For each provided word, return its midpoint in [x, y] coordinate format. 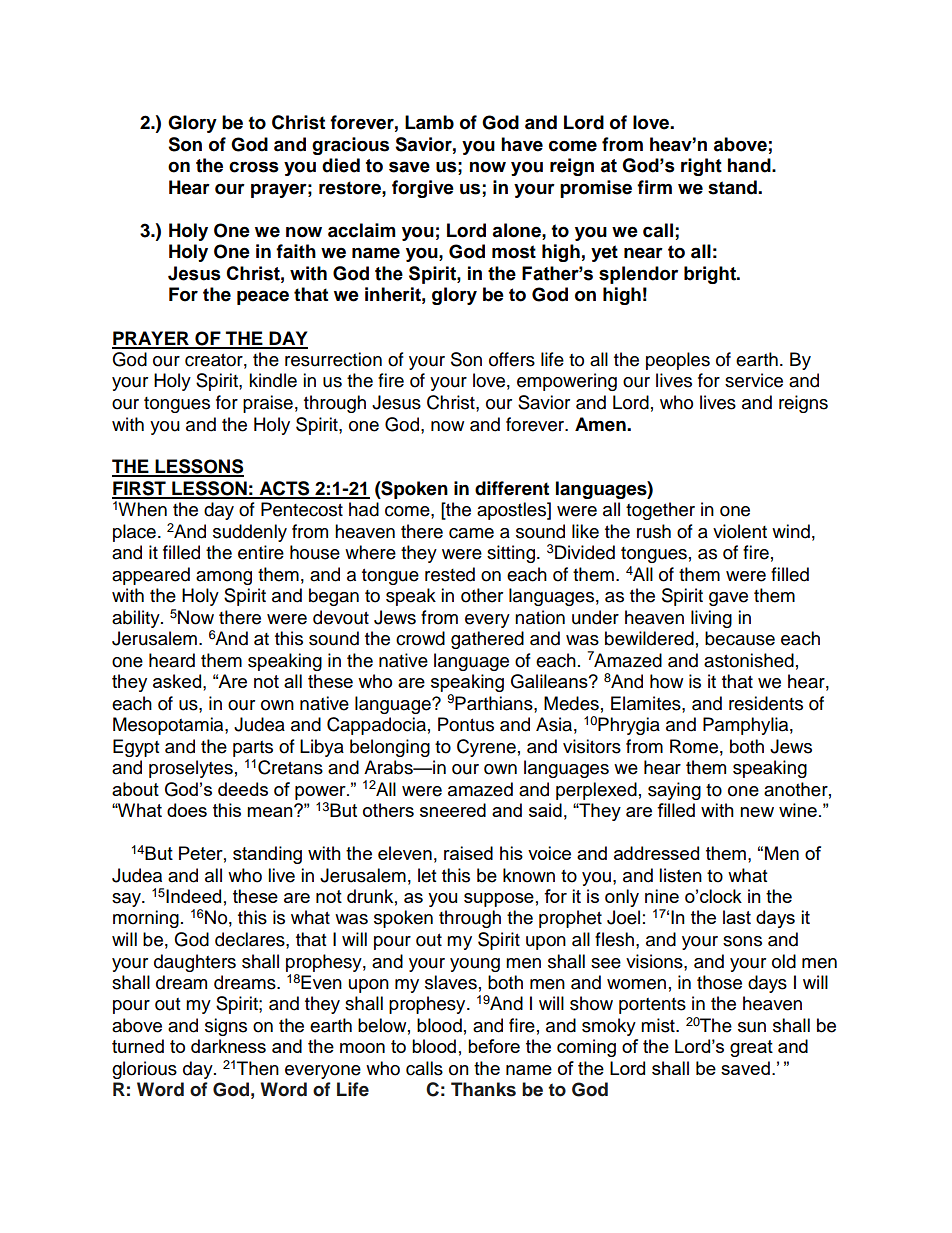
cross [254, 167]
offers [512, 359]
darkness [228, 1046]
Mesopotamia [169, 726]
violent [740, 531]
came [471, 533]
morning [146, 919]
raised [468, 853]
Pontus [466, 724]
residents [766, 703]
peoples [678, 361]
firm [654, 187]
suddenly [250, 533]
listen [680, 875]
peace [263, 297]
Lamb [429, 122]
